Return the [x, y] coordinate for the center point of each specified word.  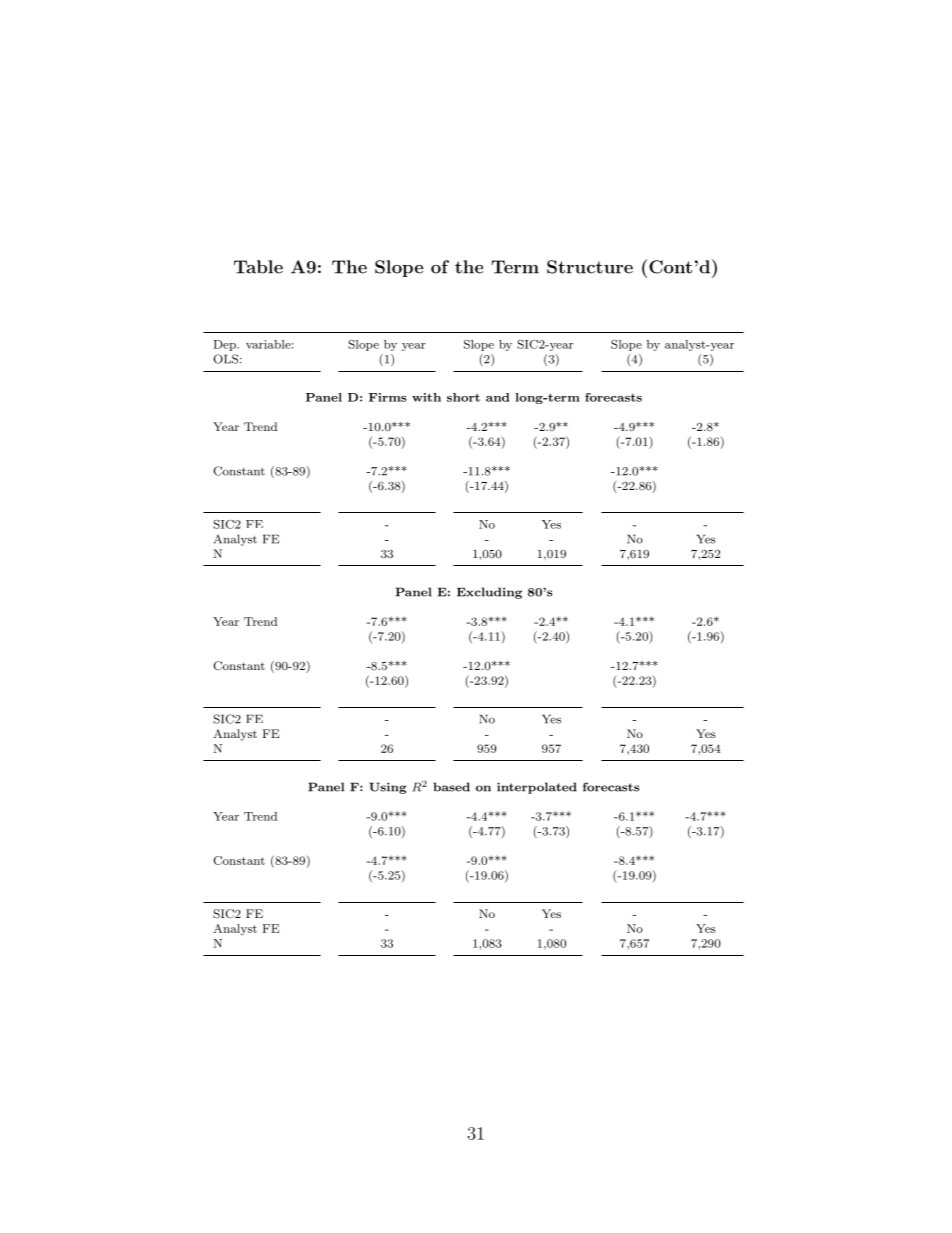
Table [258, 267]
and [497, 397]
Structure [590, 267]
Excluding [489, 593]
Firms [387, 397]
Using [388, 788]
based [452, 787]
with [426, 397]
